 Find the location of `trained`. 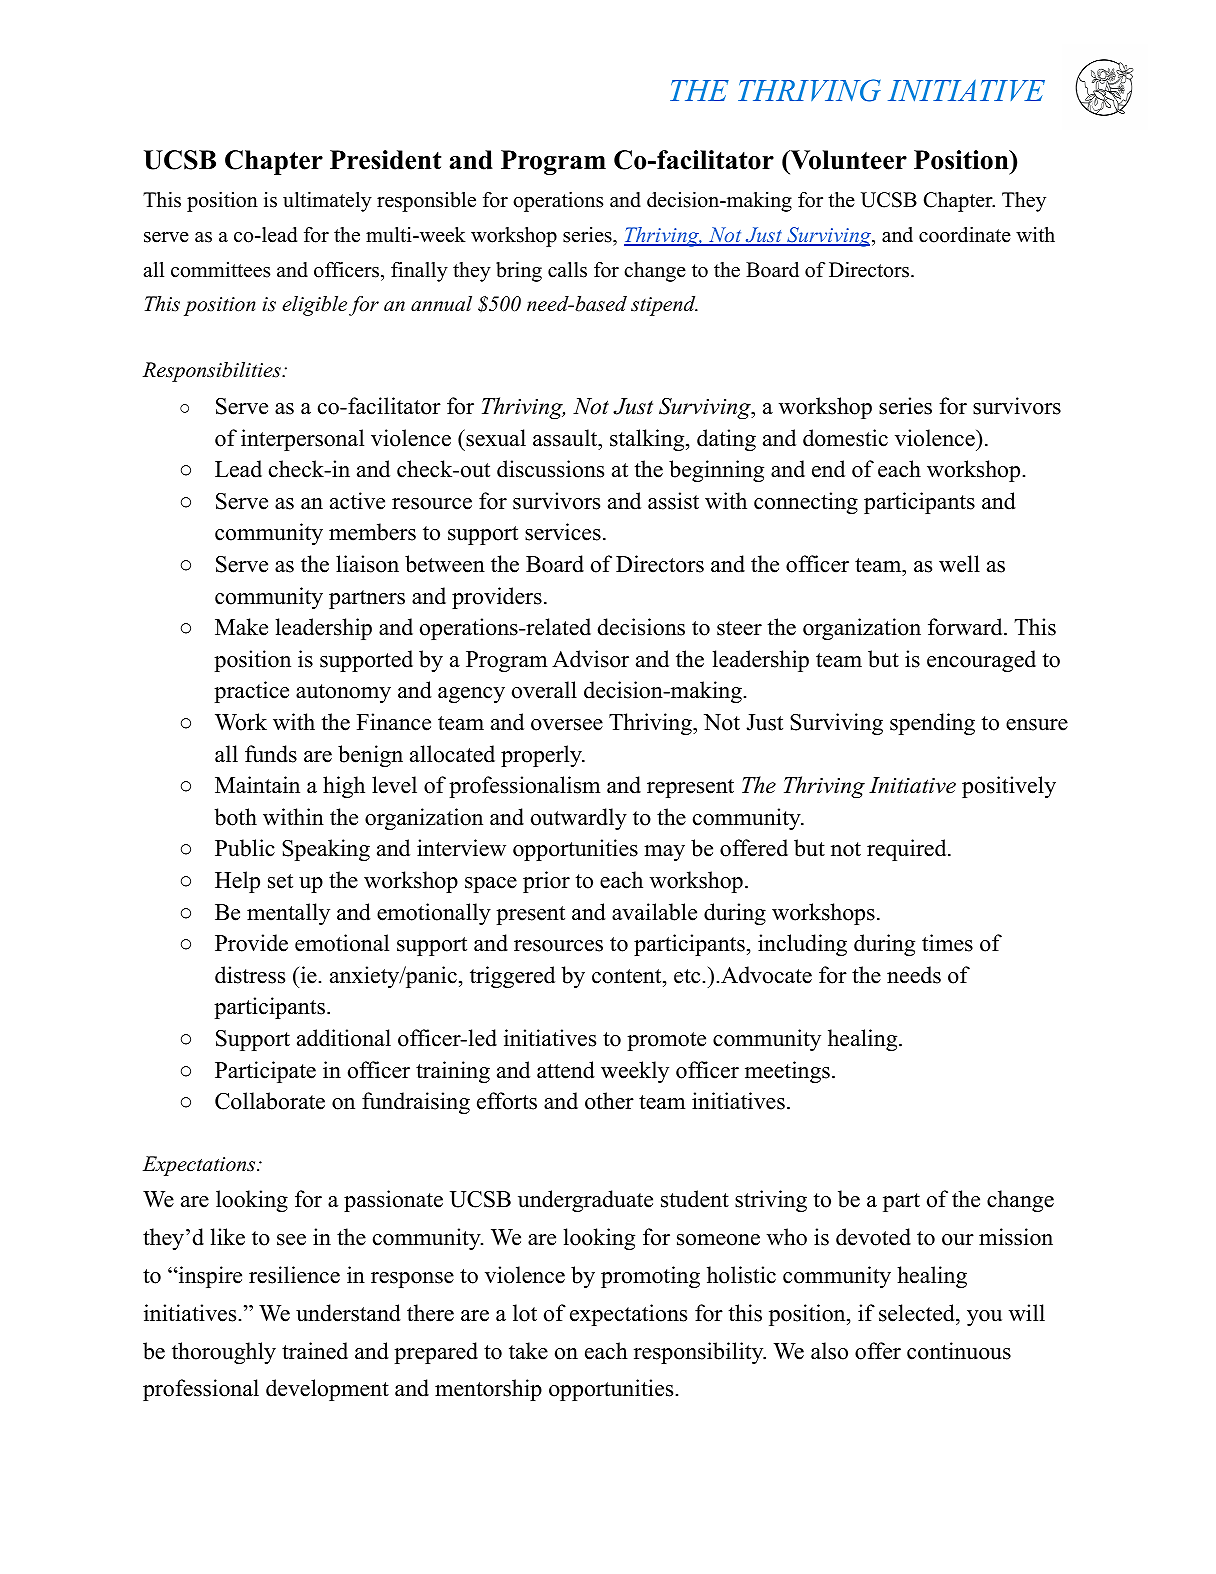

trained is located at coordinates (315, 1351).
